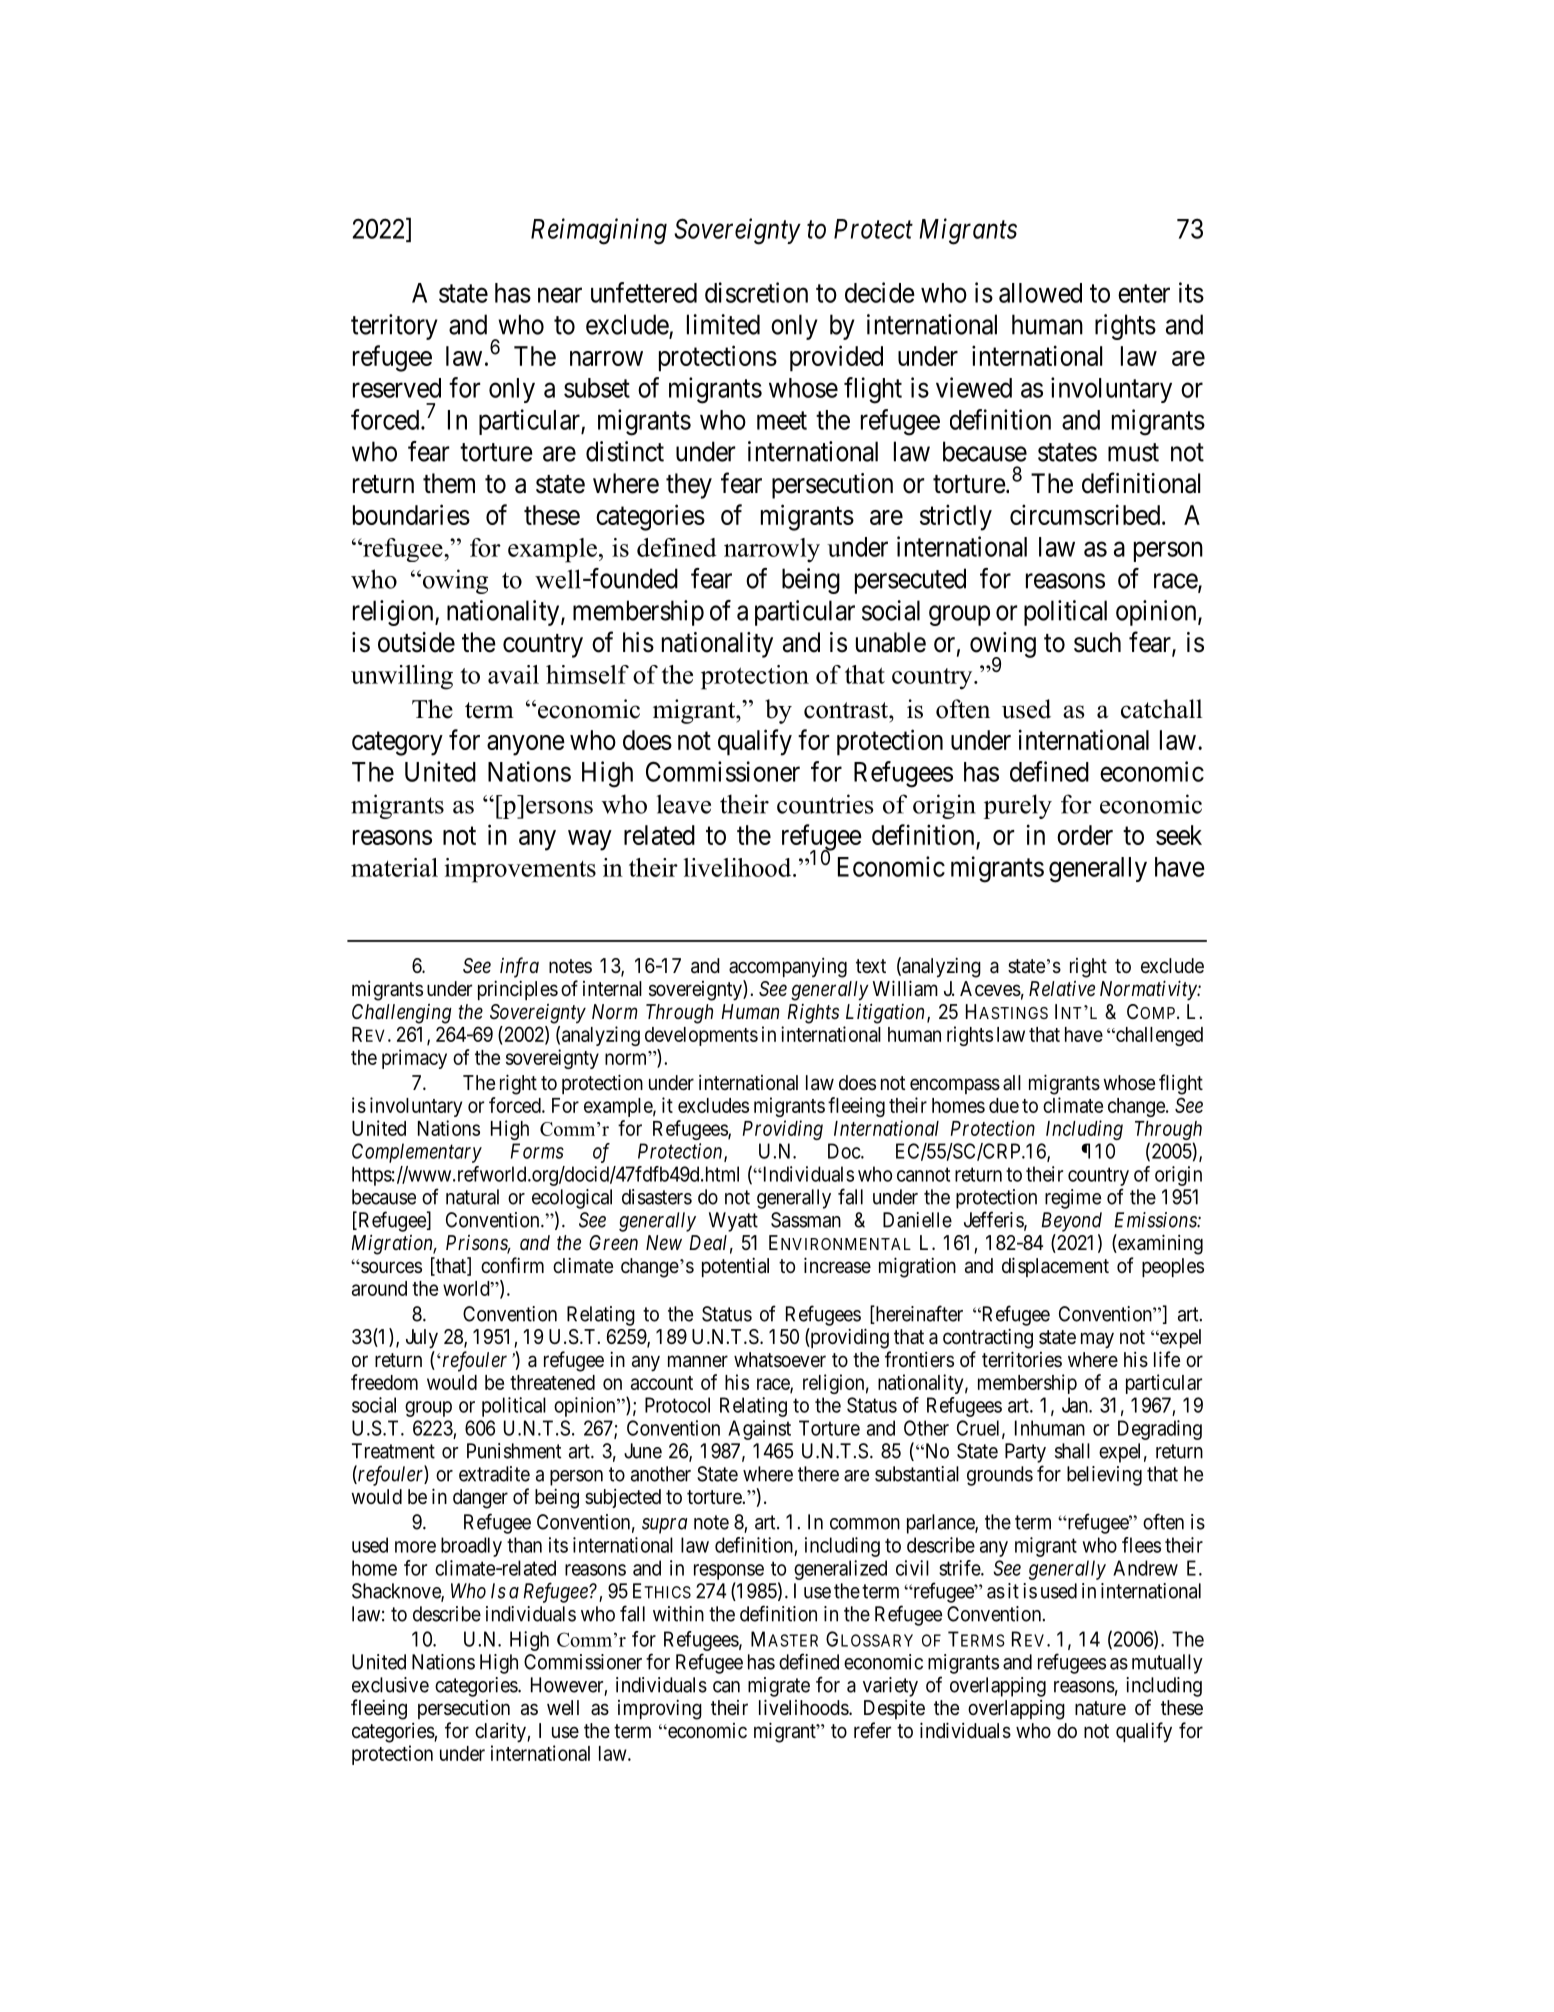 The width and height of the image is (1554, 2012). What do you see at coordinates (560, 295) in the image?
I see `near` at bounding box center [560, 295].
